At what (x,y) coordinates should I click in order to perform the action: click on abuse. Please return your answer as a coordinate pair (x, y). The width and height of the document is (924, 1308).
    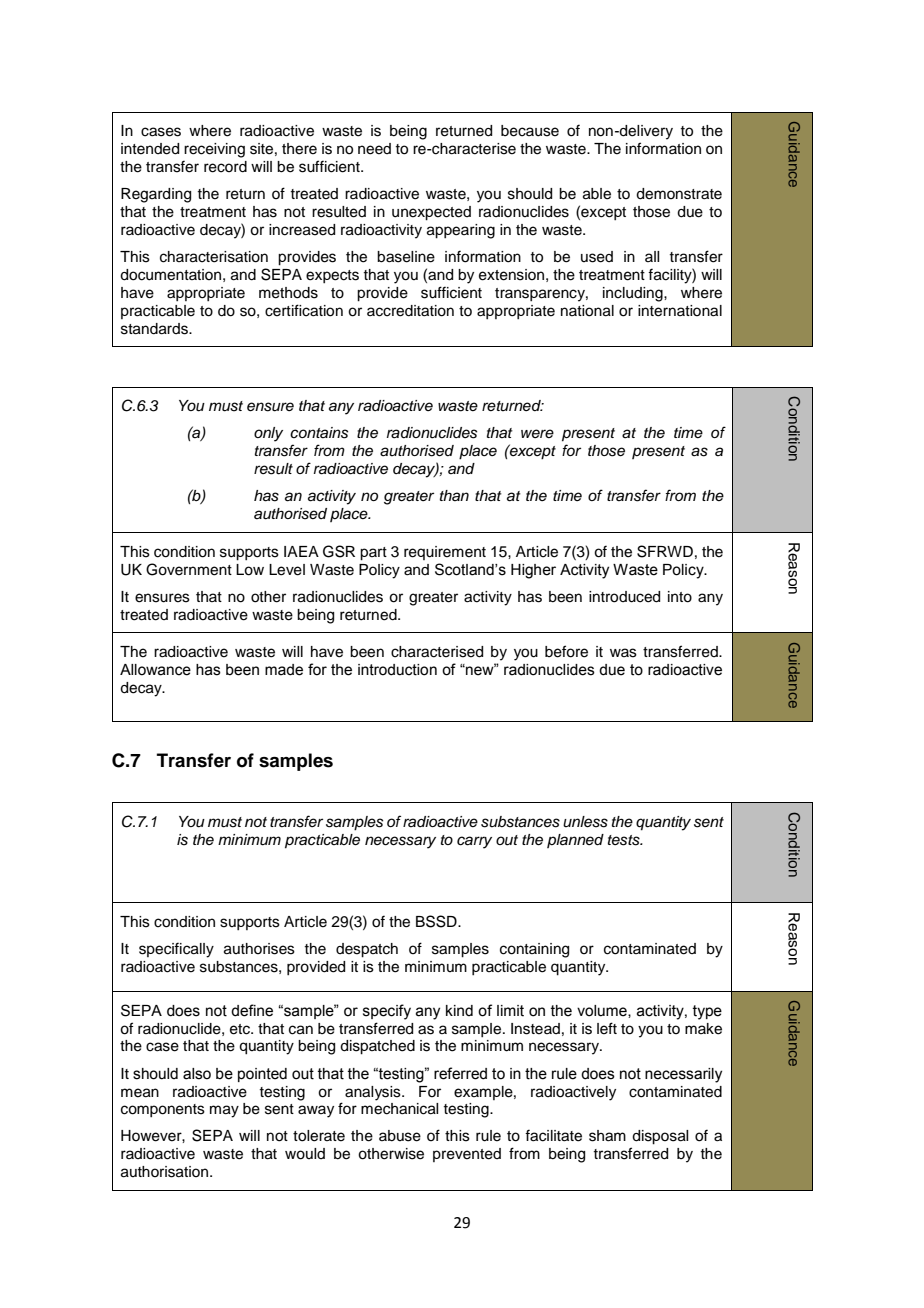
    Looking at the image, I should click on (400, 1136).
